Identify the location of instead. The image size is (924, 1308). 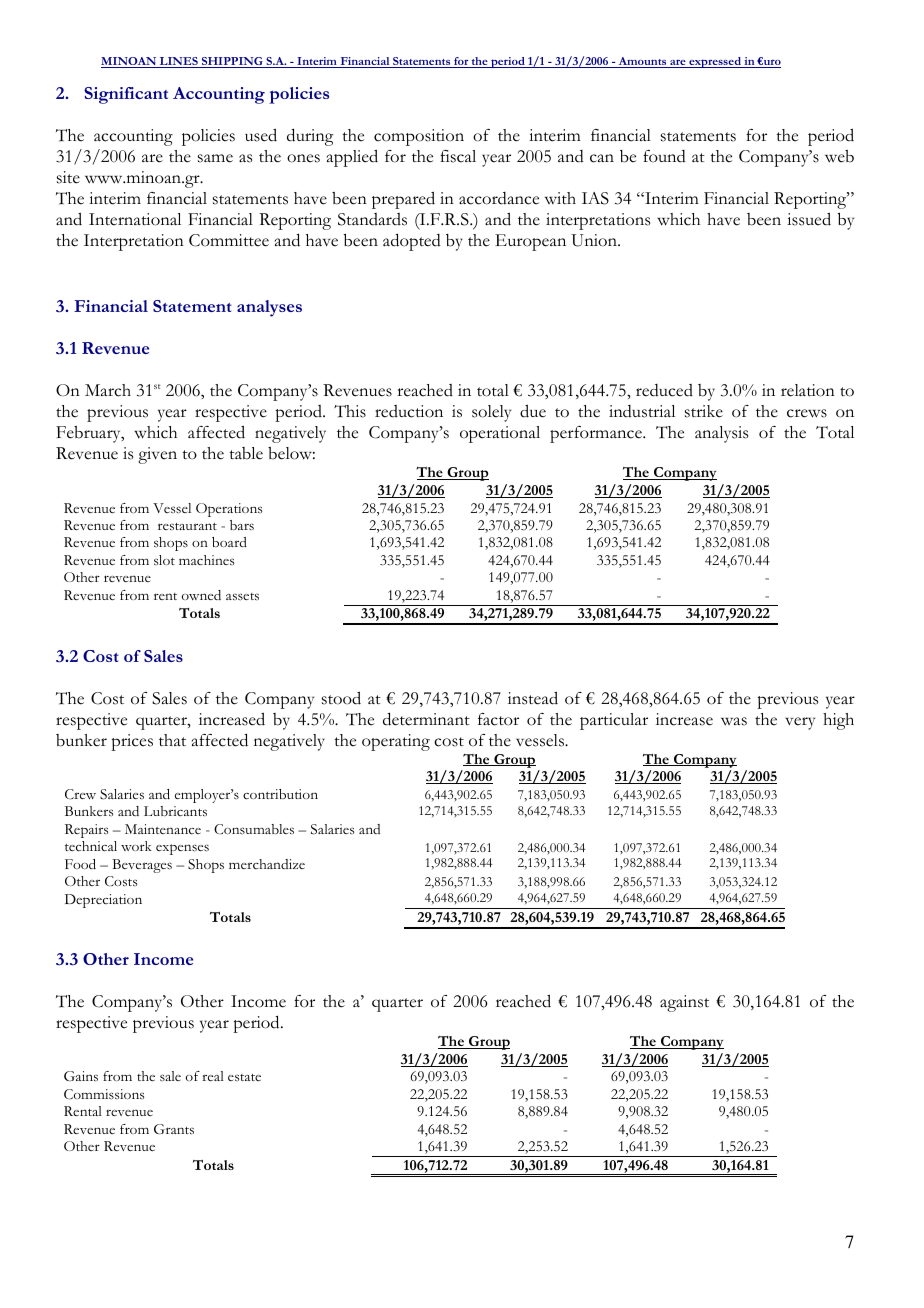
(533, 698).
